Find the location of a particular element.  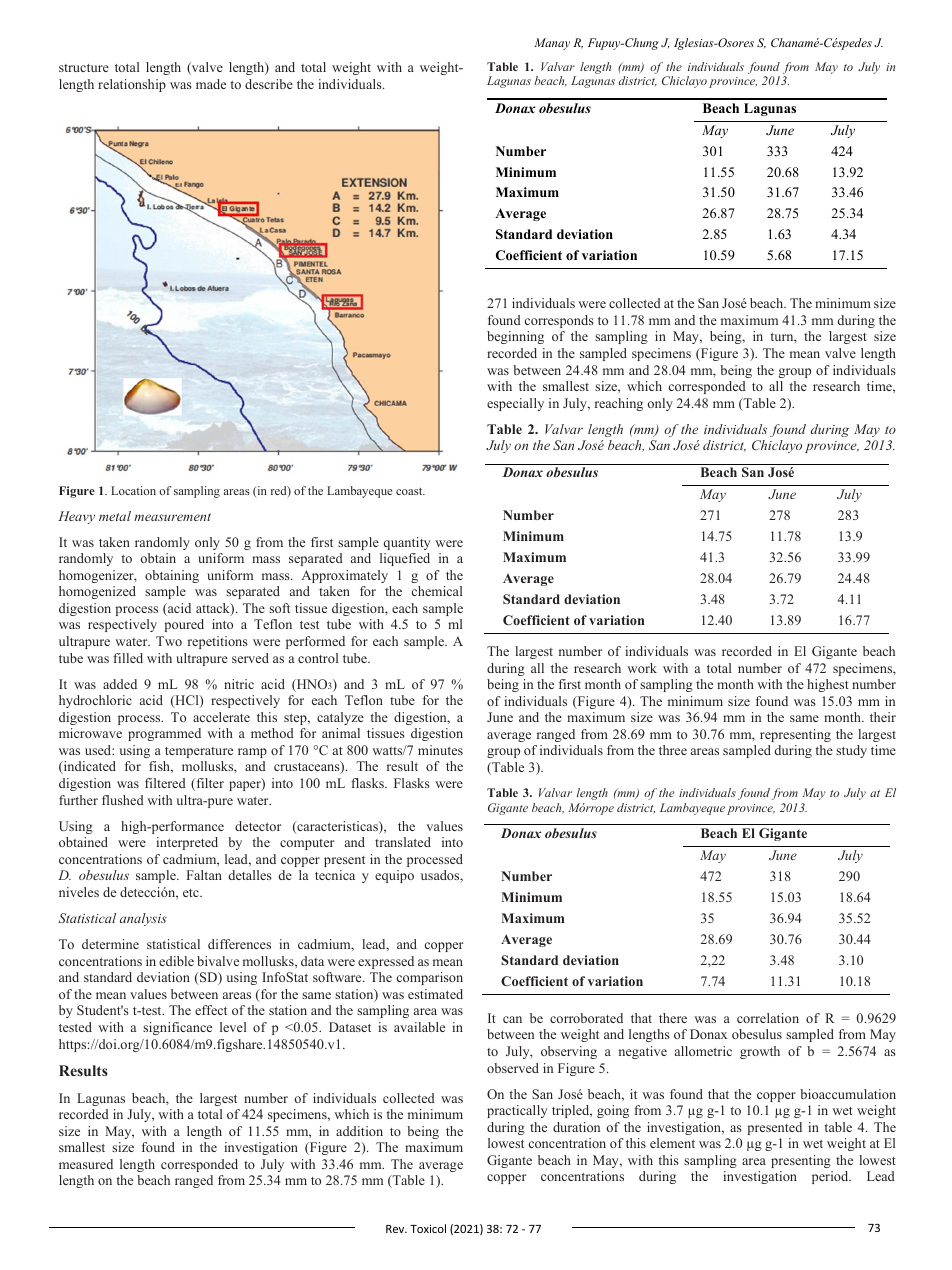

Location is located at coordinates (133, 490).
